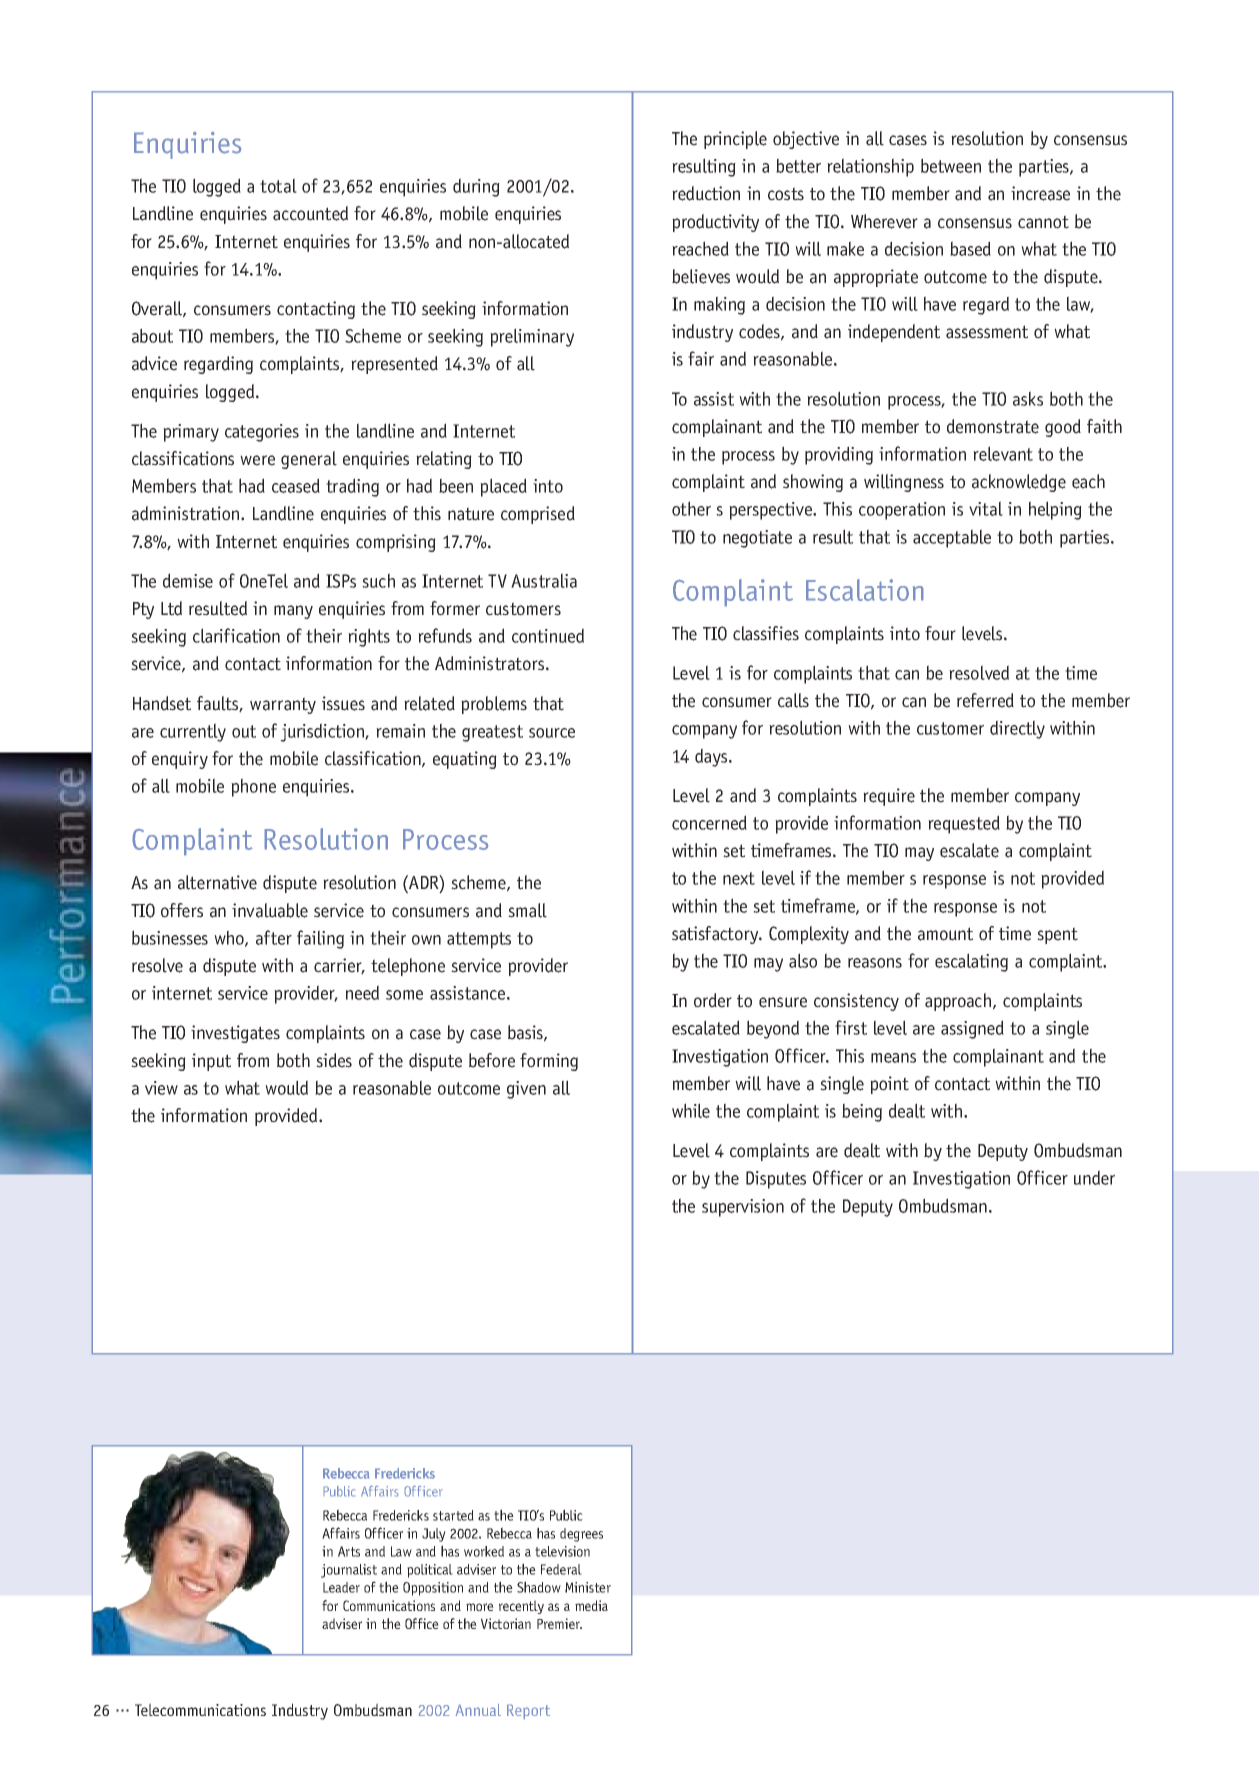 The height and width of the image is (1785, 1259). Describe the element at coordinates (278, 185) in the image. I see `total` at that location.
